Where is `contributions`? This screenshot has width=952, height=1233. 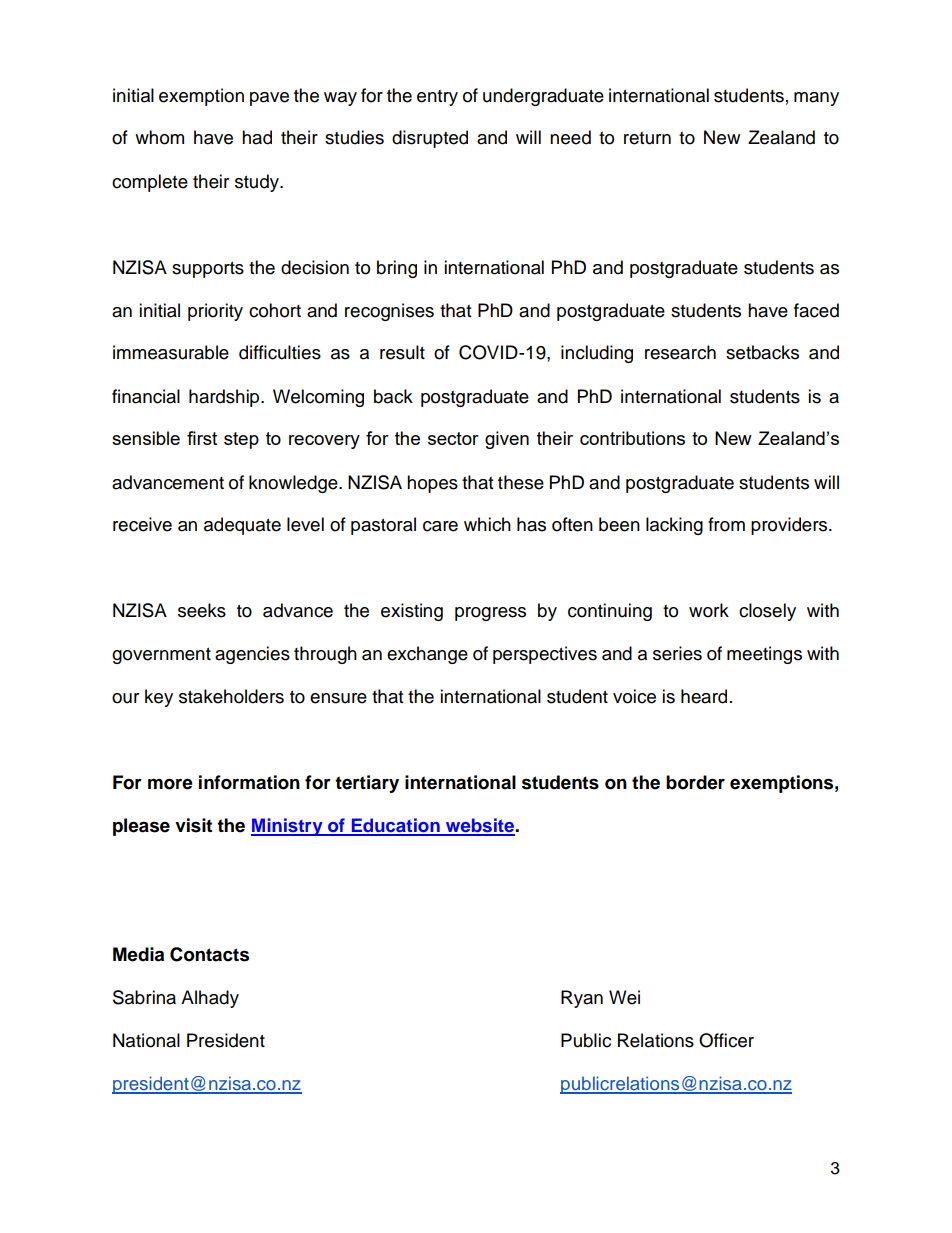
contributions is located at coordinates (632, 438).
